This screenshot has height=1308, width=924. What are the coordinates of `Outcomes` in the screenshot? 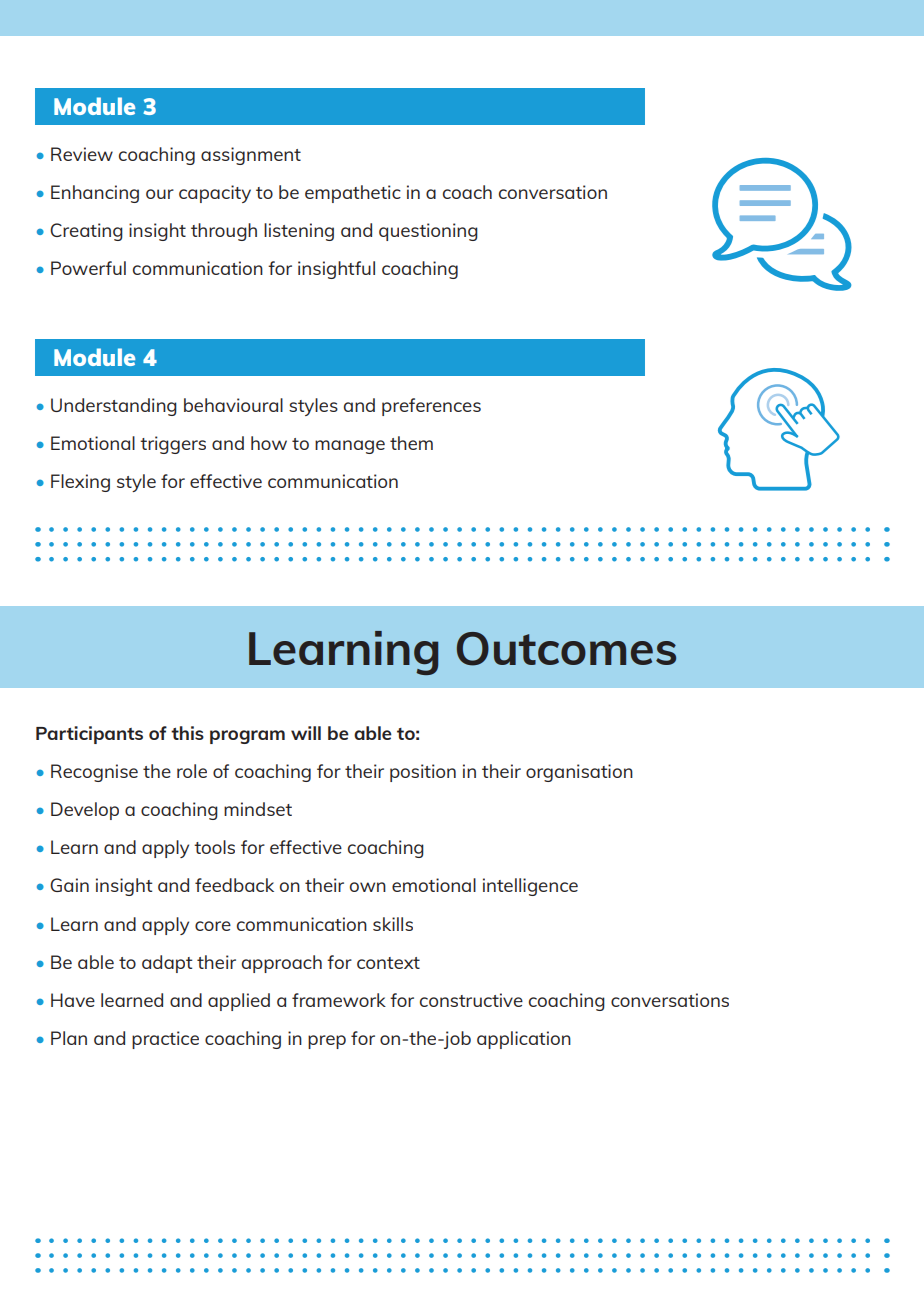 It's located at (566, 649).
